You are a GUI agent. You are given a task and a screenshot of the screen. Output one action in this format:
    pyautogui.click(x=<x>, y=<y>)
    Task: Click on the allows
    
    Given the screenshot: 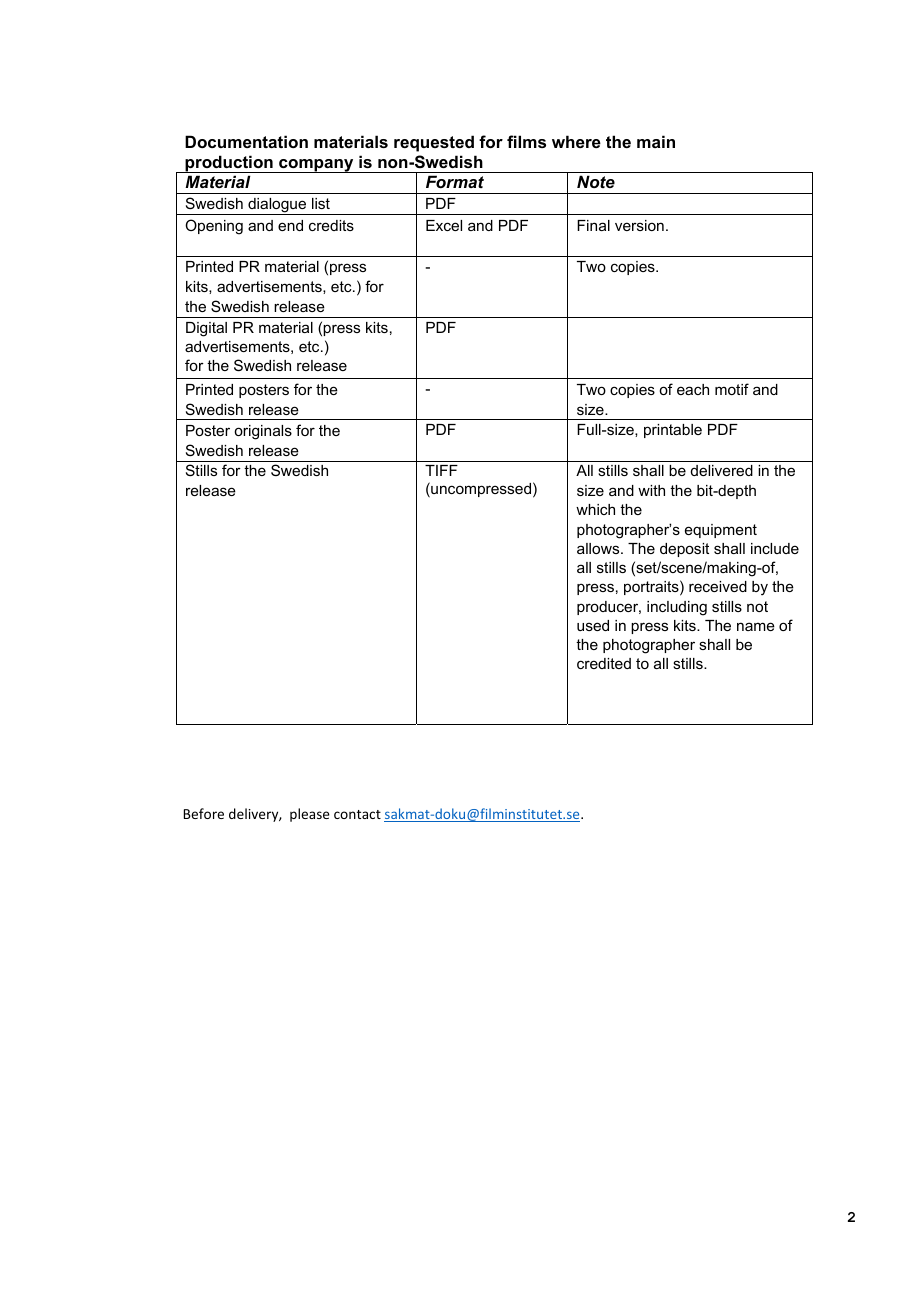 What is the action you would take?
    pyautogui.click(x=599, y=548)
